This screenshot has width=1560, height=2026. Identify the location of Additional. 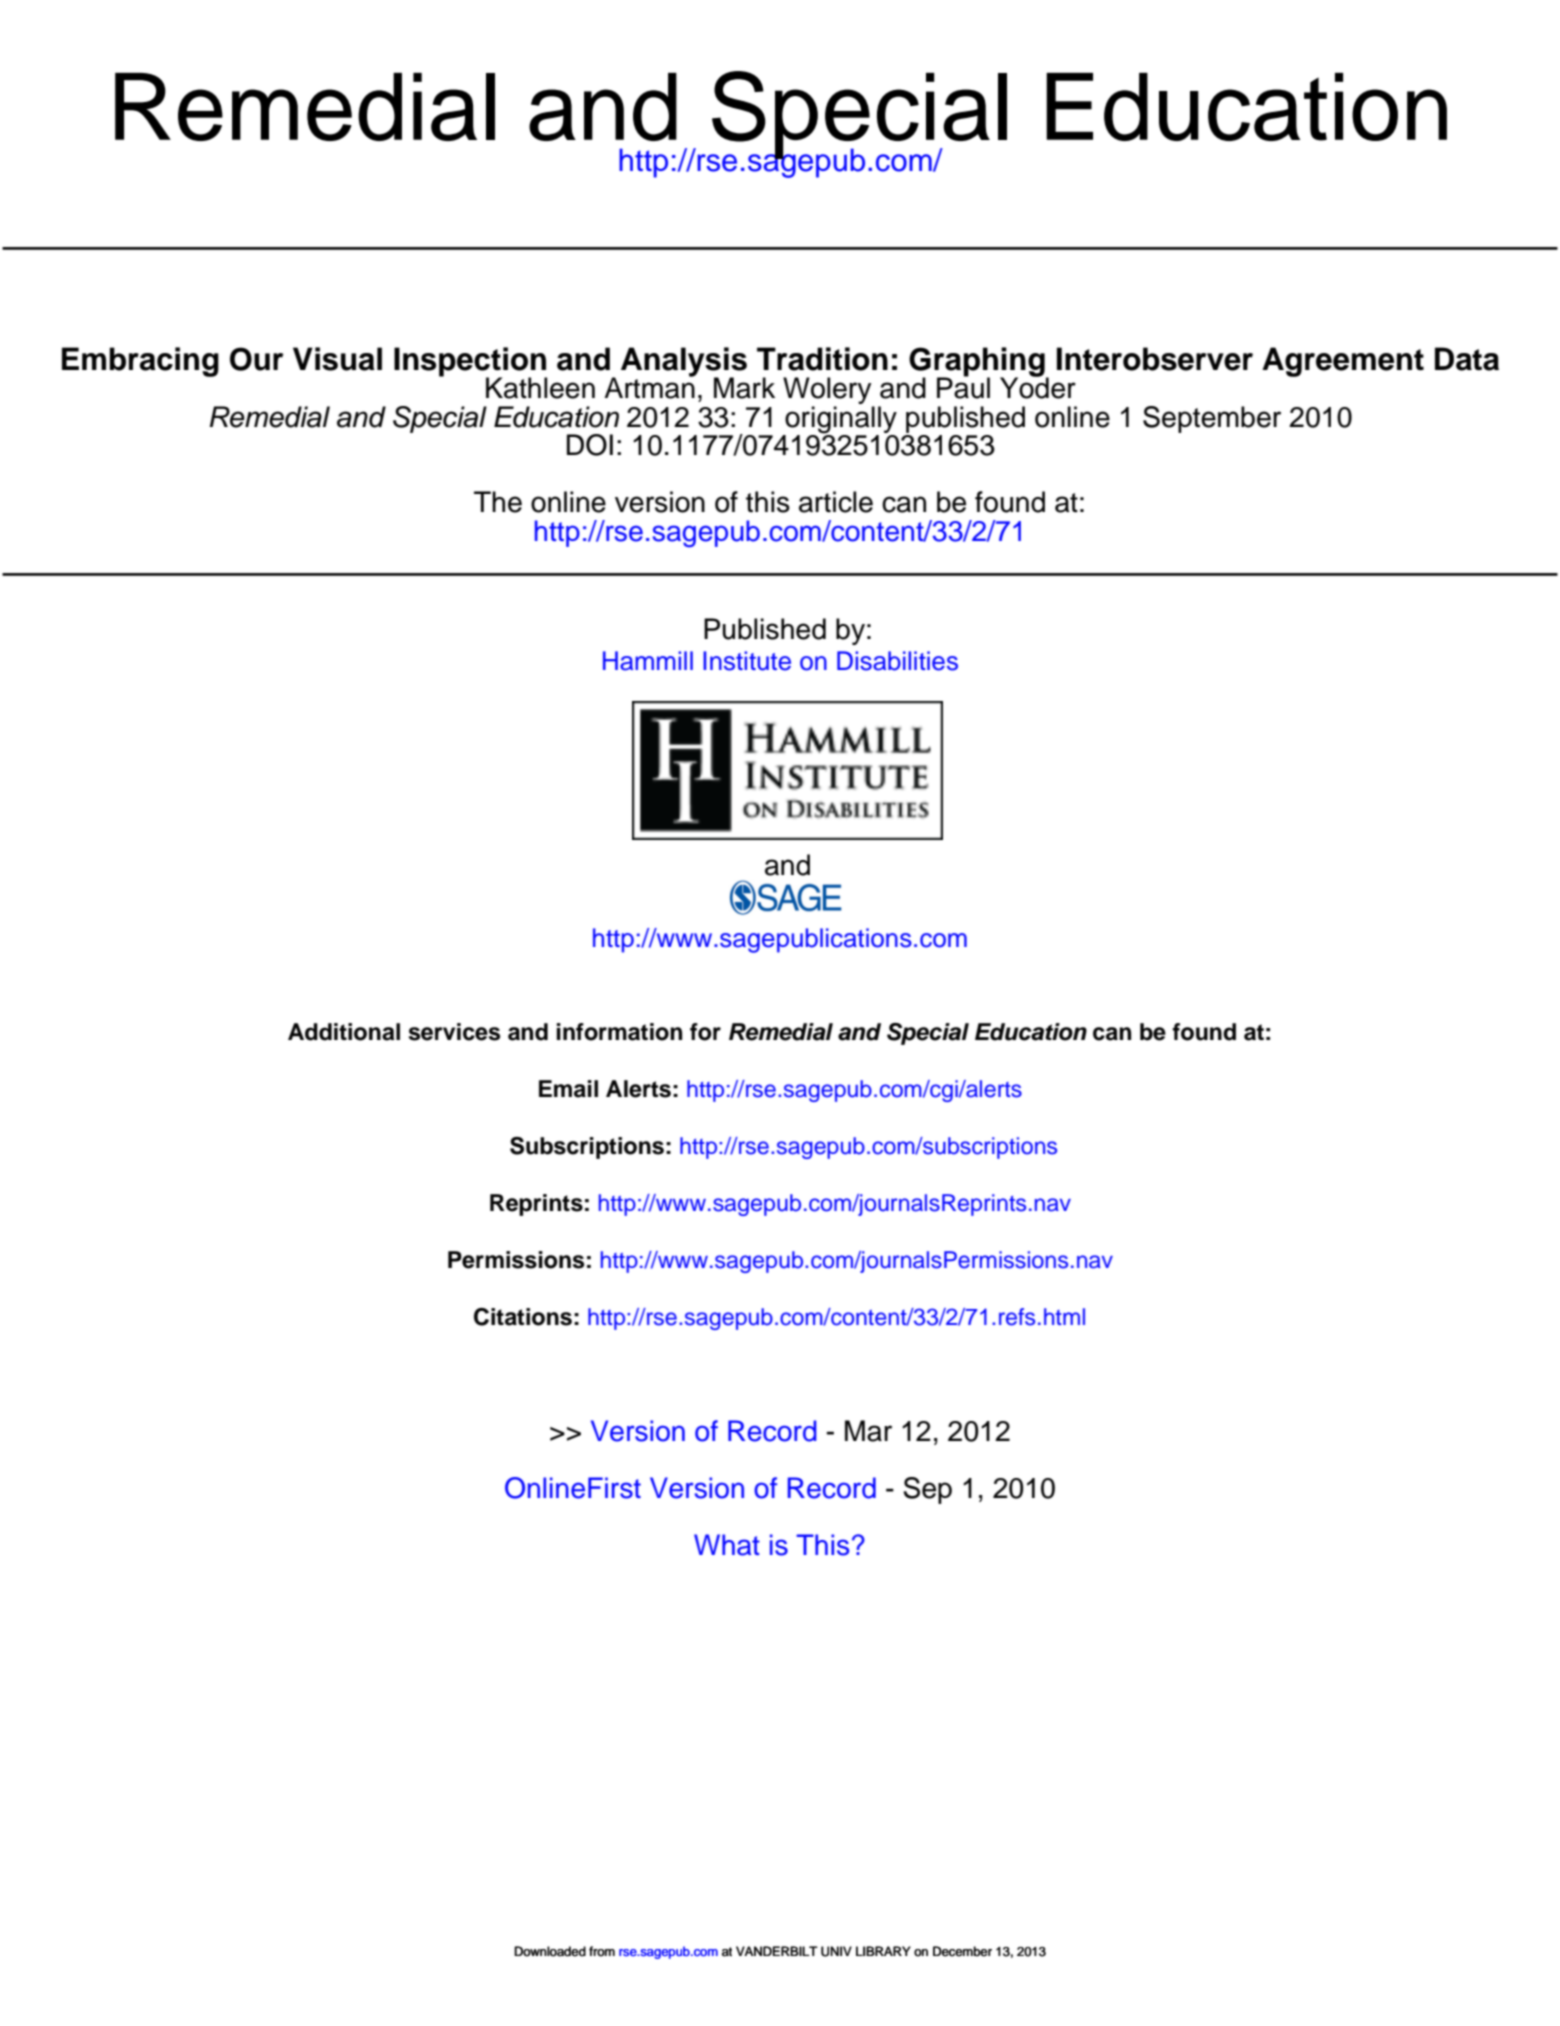
(344, 1032).
